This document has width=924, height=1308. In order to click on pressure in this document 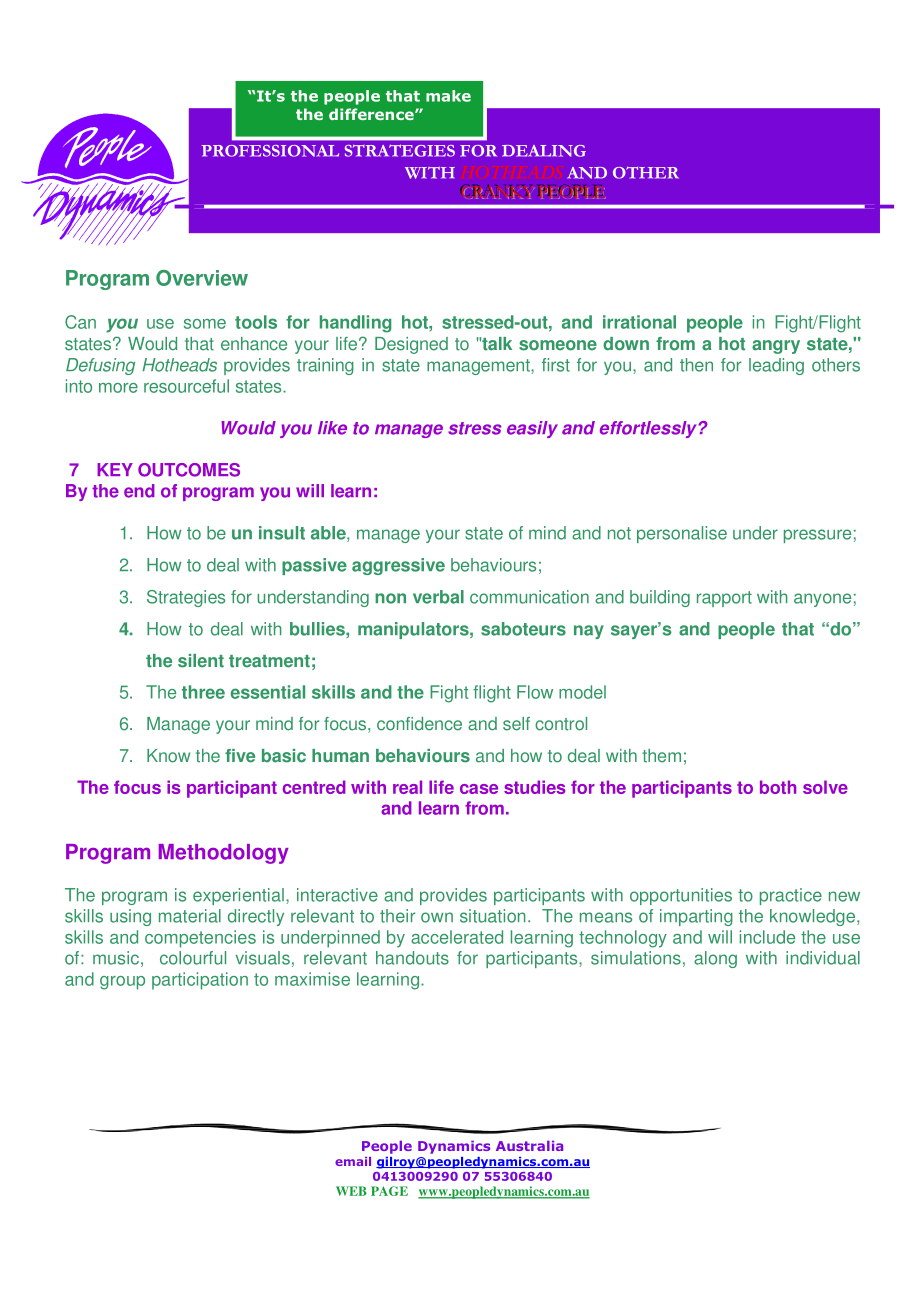, I will do `click(817, 536)`.
